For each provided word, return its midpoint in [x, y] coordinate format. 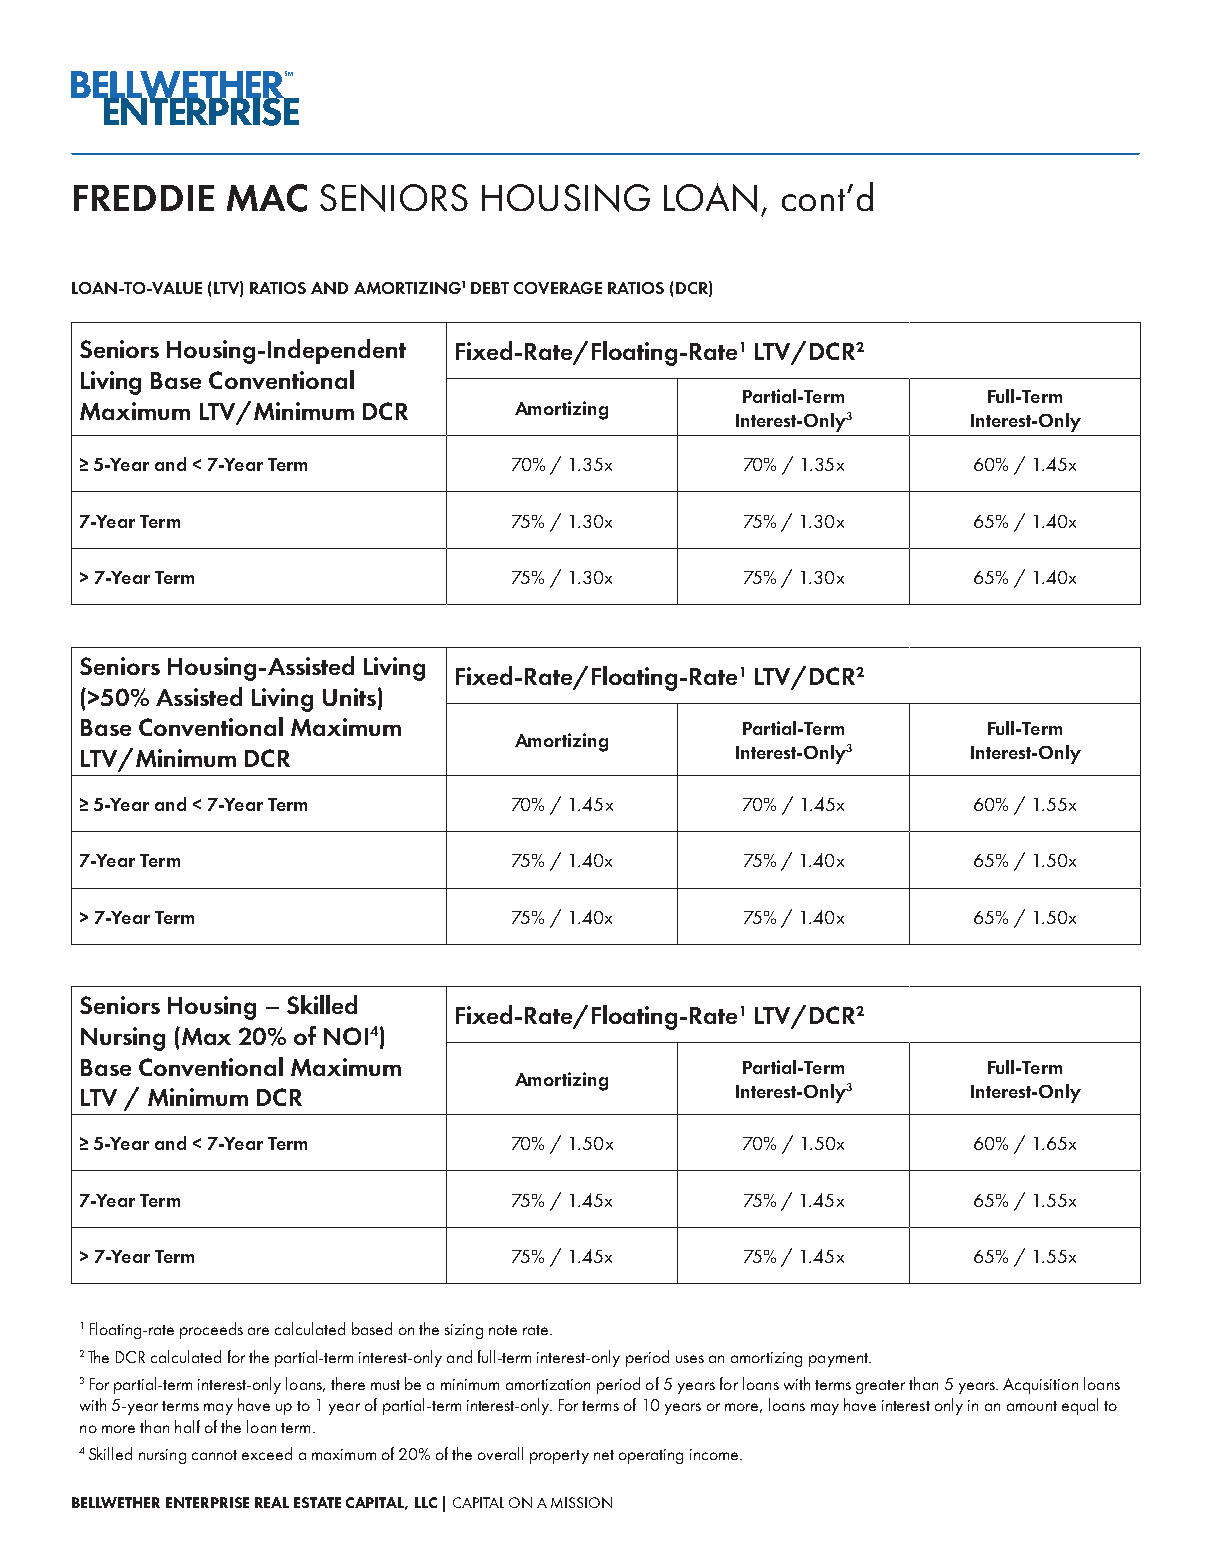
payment [839, 1360]
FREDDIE [144, 198]
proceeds [211, 1330]
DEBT [490, 288]
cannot [214, 1455]
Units [349, 697]
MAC [267, 198]
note [503, 1330]
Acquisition [1040, 1386]
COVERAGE [558, 288]
